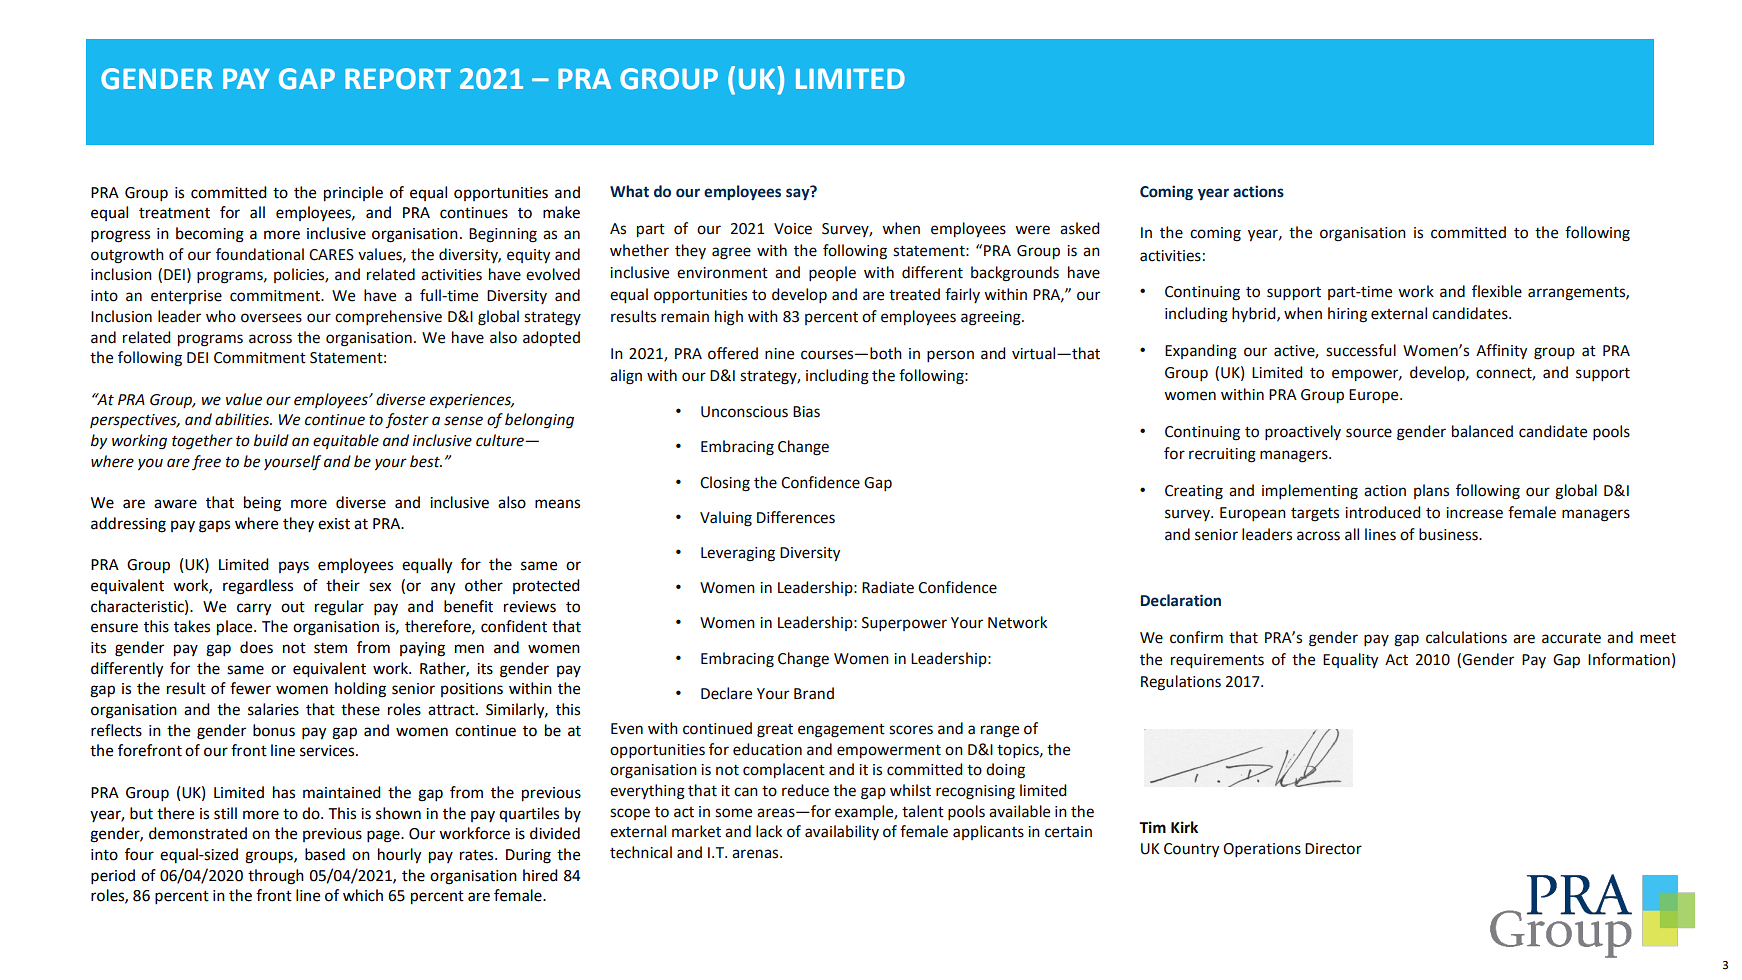 This page has height=980, width=1742. Describe the element at coordinates (271, 318) in the page. I see `oversees` at that location.
